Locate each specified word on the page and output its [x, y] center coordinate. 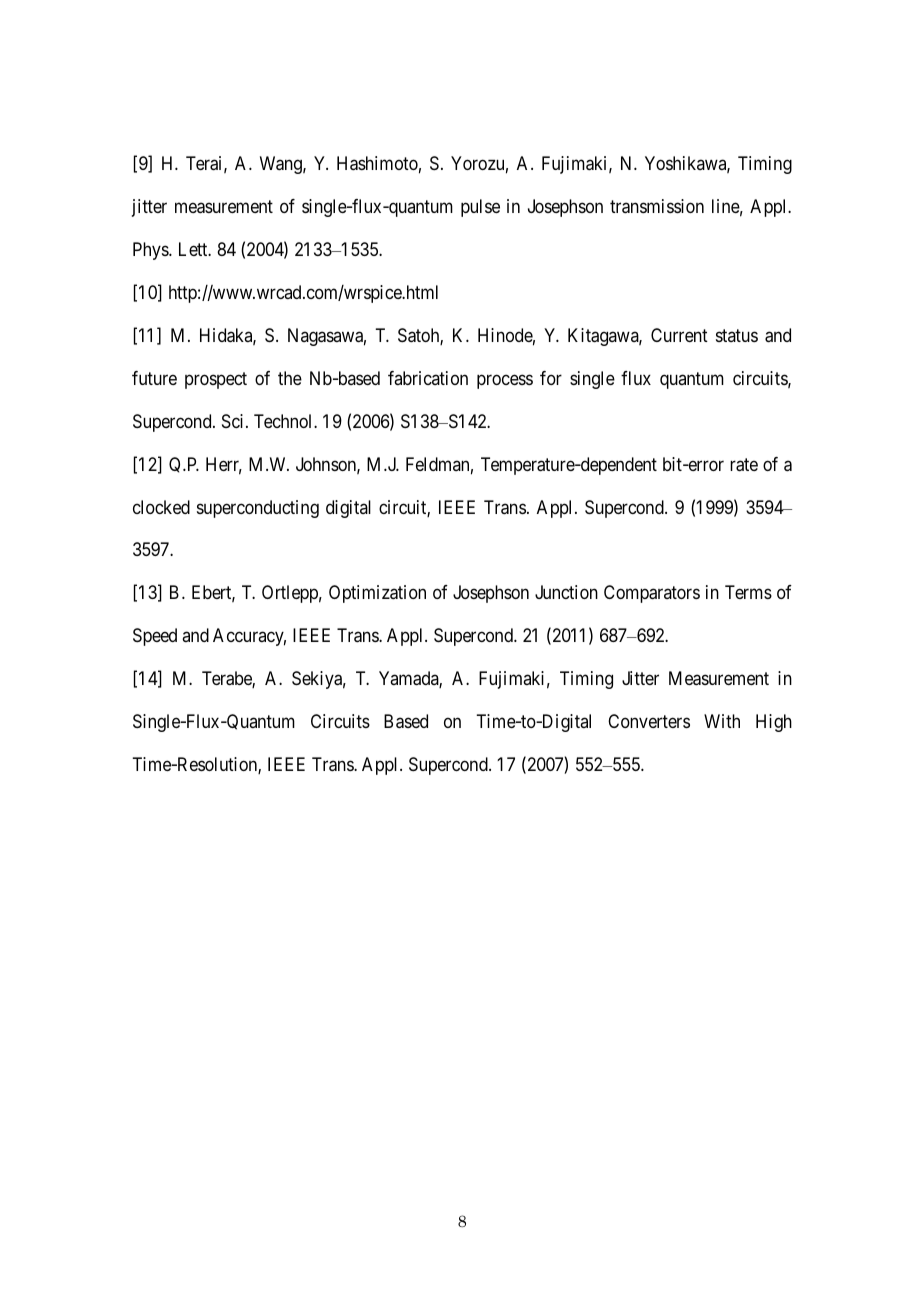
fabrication [428, 378]
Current [679, 335]
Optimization [377, 594]
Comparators [652, 594]
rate [744, 465]
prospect [216, 380]
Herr [224, 465]
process [505, 381]
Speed [155, 637]
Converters [649, 721]
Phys [151, 251]
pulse [480, 208]
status [737, 335]
